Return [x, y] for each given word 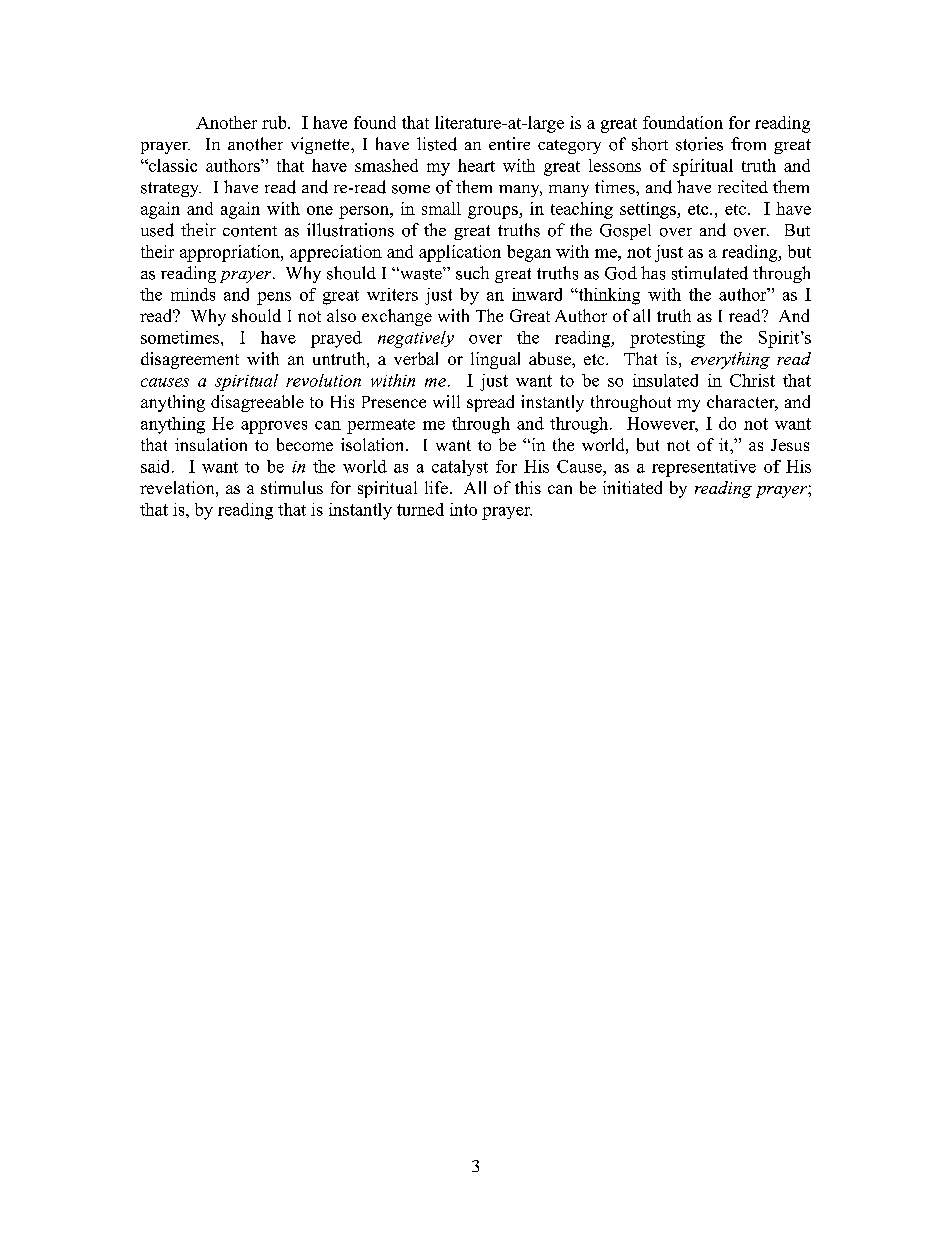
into [463, 509]
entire [509, 143]
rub [275, 122]
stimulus [292, 487]
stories [699, 144]
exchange [397, 317]
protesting [667, 339]
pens [274, 298]
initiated [632, 487]
